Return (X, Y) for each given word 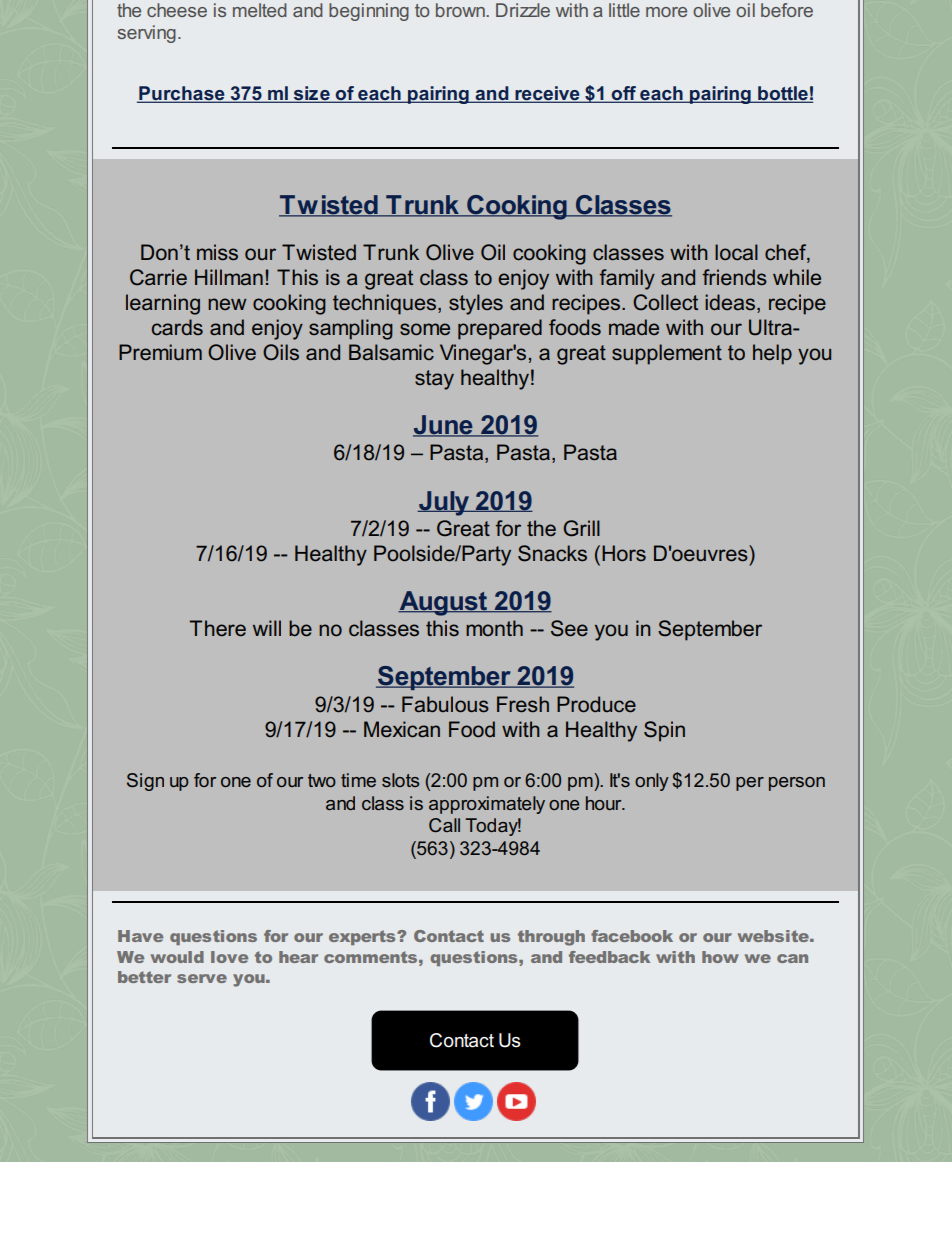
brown (461, 10)
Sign (145, 782)
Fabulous (445, 704)
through (551, 938)
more (666, 12)
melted (260, 10)
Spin (664, 731)
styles (476, 304)
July (444, 503)
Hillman (229, 277)
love (229, 957)
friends (735, 277)
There (217, 628)
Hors (624, 553)
